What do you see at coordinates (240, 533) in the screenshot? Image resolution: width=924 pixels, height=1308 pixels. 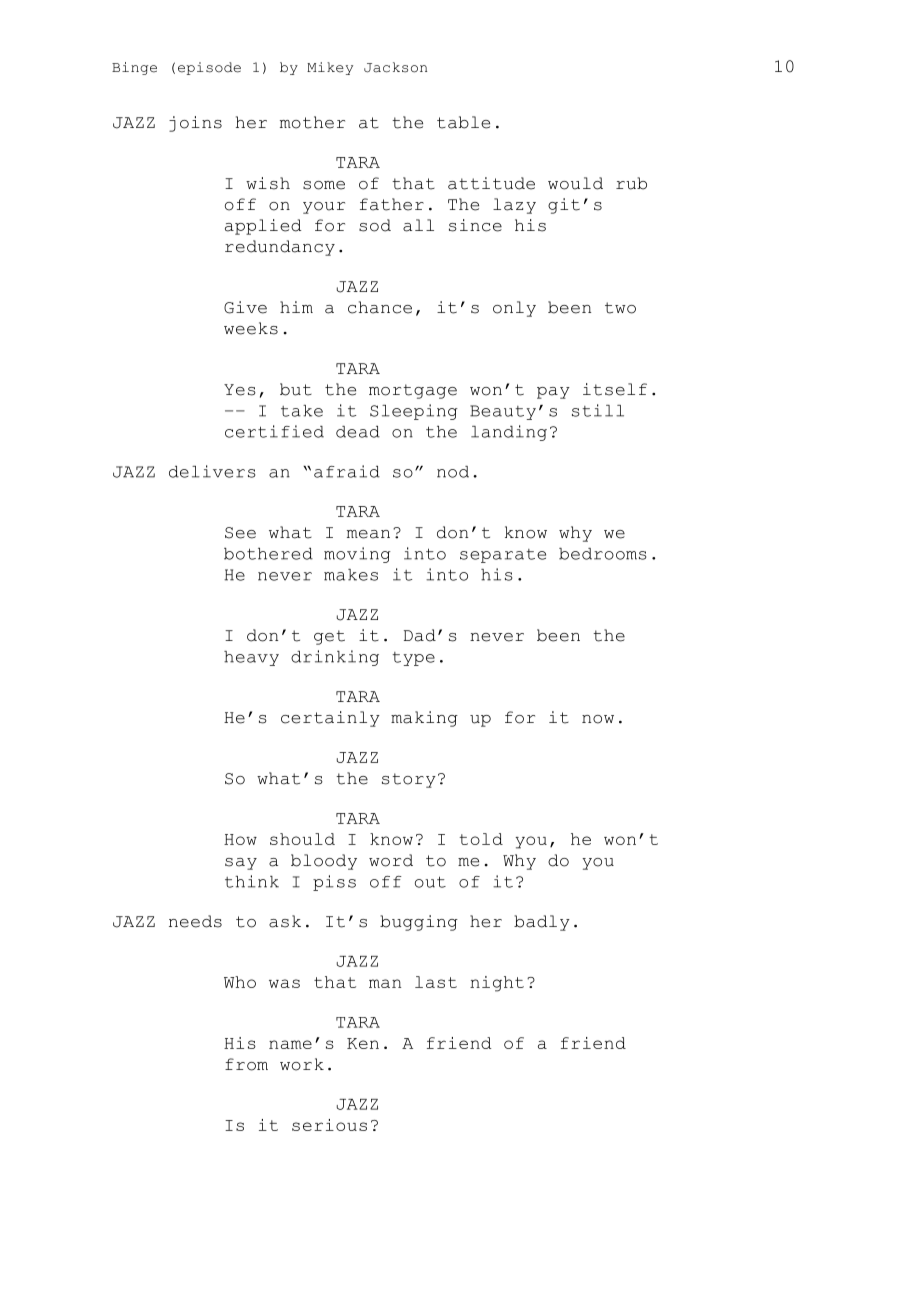 I see `See` at bounding box center [240, 533].
